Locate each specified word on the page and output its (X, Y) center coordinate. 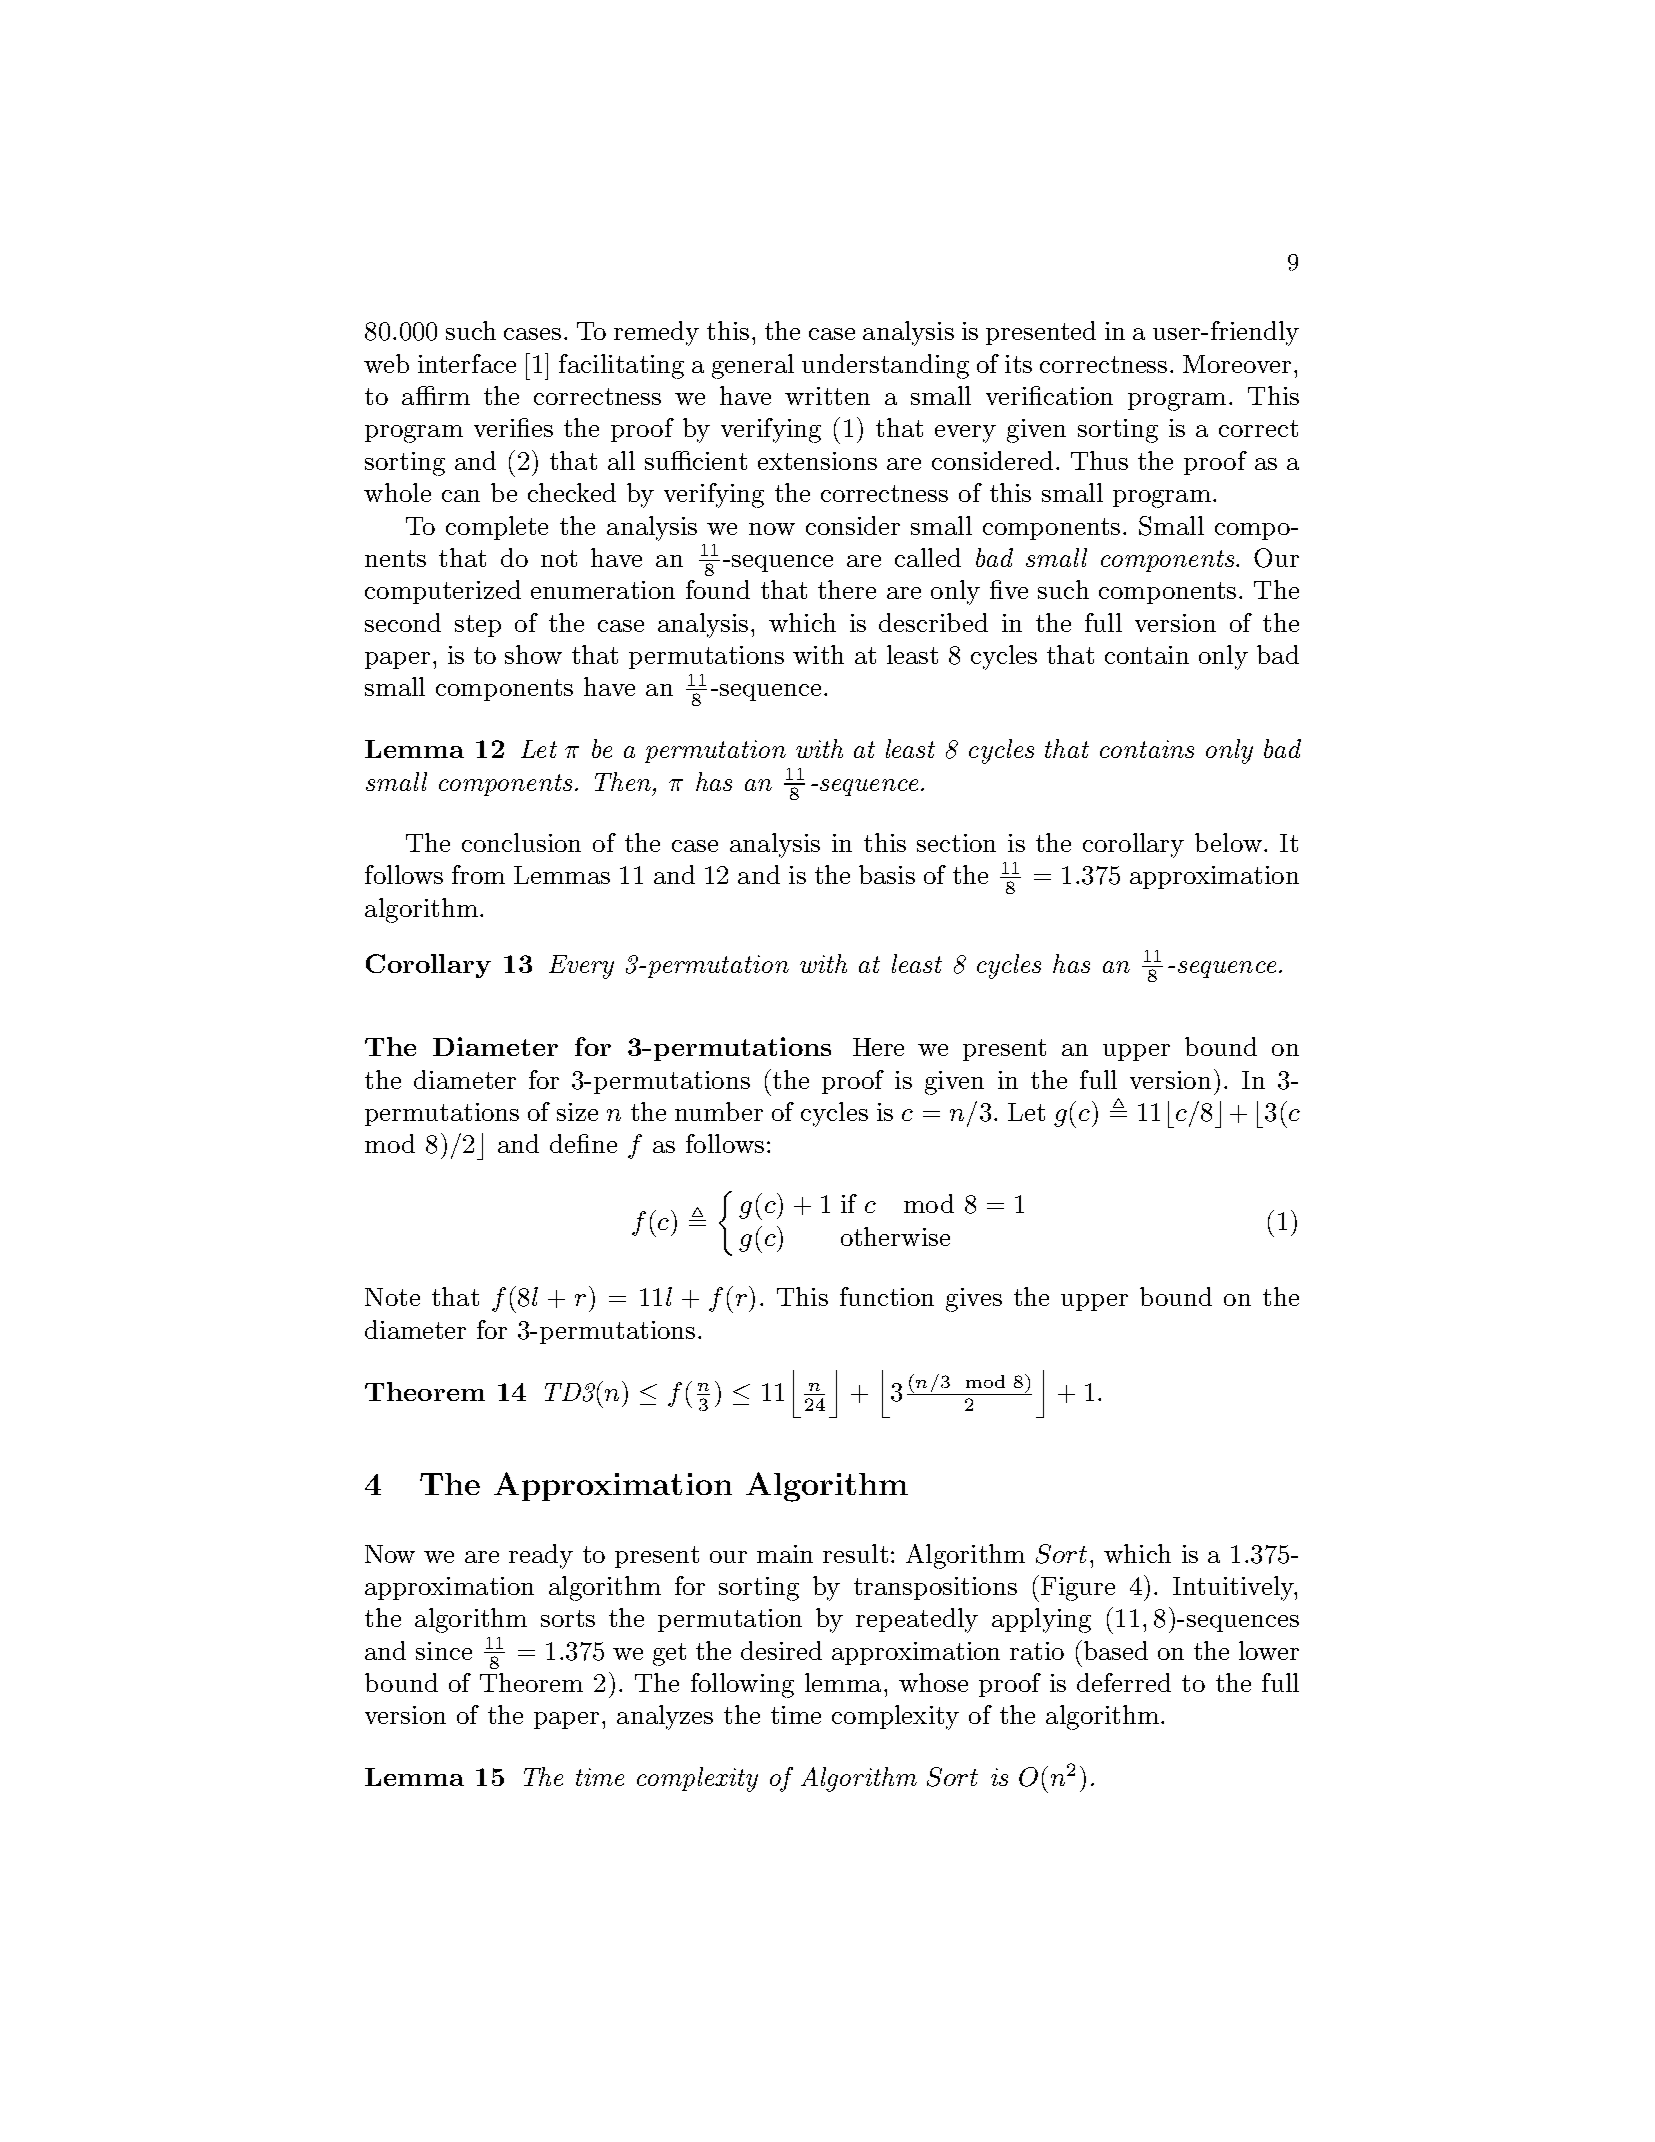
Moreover (1237, 364)
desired (781, 1650)
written (827, 396)
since (444, 1651)
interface (467, 363)
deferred (1124, 1682)
